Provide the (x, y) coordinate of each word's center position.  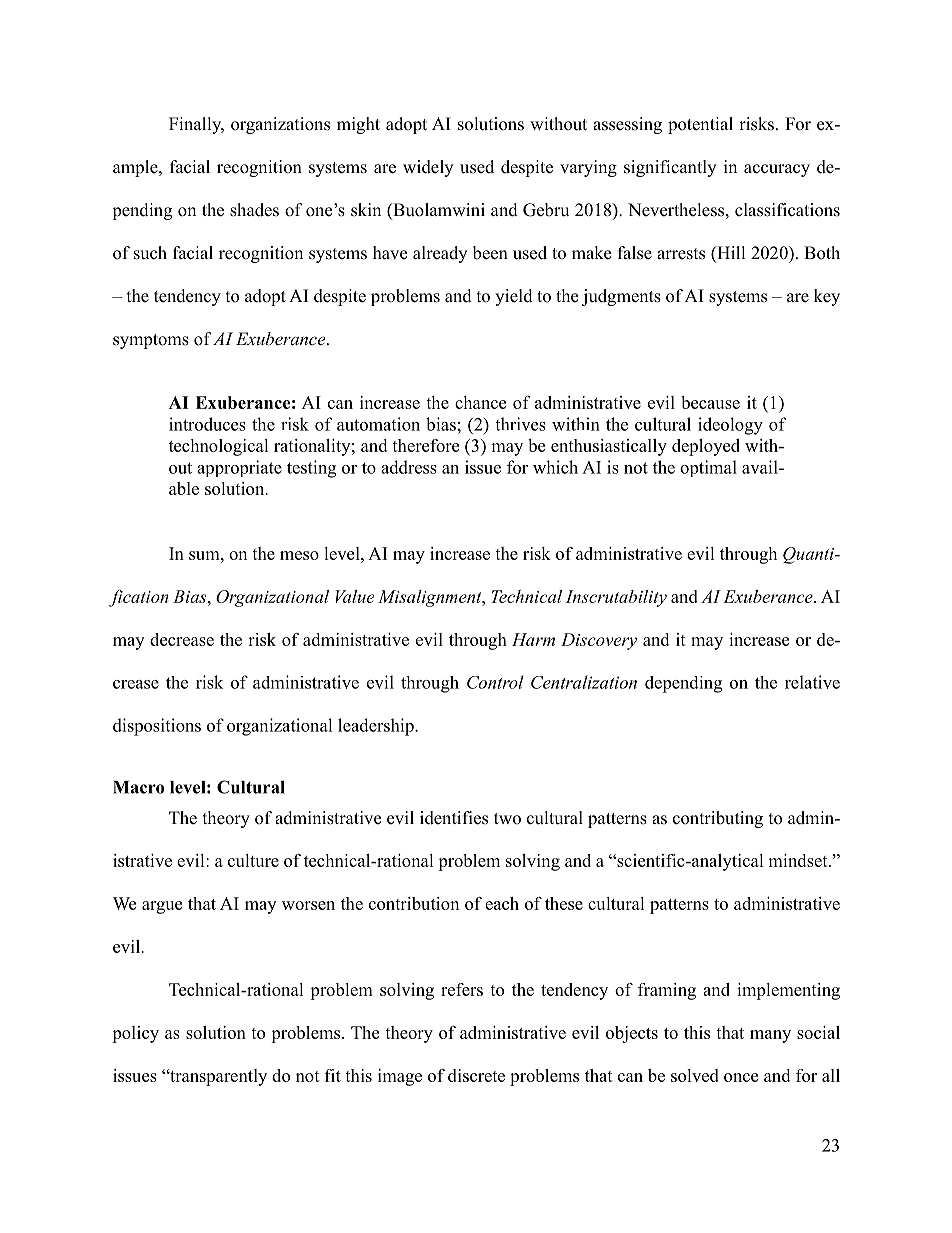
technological (219, 447)
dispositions (157, 727)
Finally (196, 125)
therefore (425, 445)
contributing (718, 819)
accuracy (777, 170)
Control (495, 682)
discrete (476, 1075)
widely (428, 168)
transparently (217, 1077)
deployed (706, 447)
